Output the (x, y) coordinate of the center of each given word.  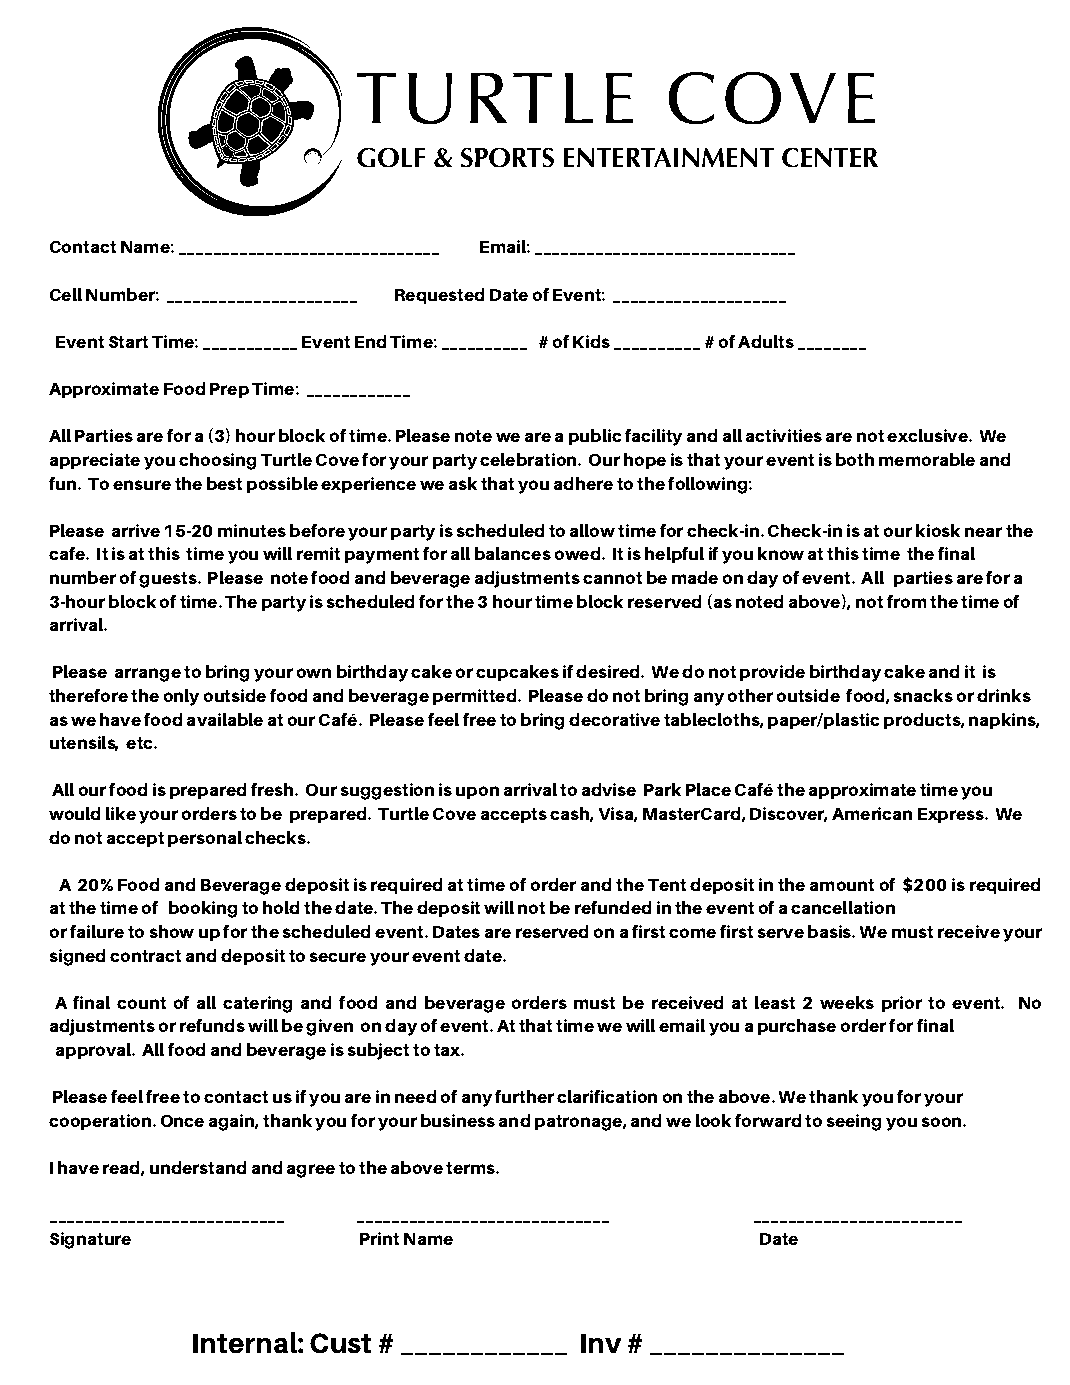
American (872, 813)
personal (205, 839)
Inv (601, 1343)
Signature (90, 1240)
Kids (591, 341)
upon (477, 793)
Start (129, 341)
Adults (766, 341)
